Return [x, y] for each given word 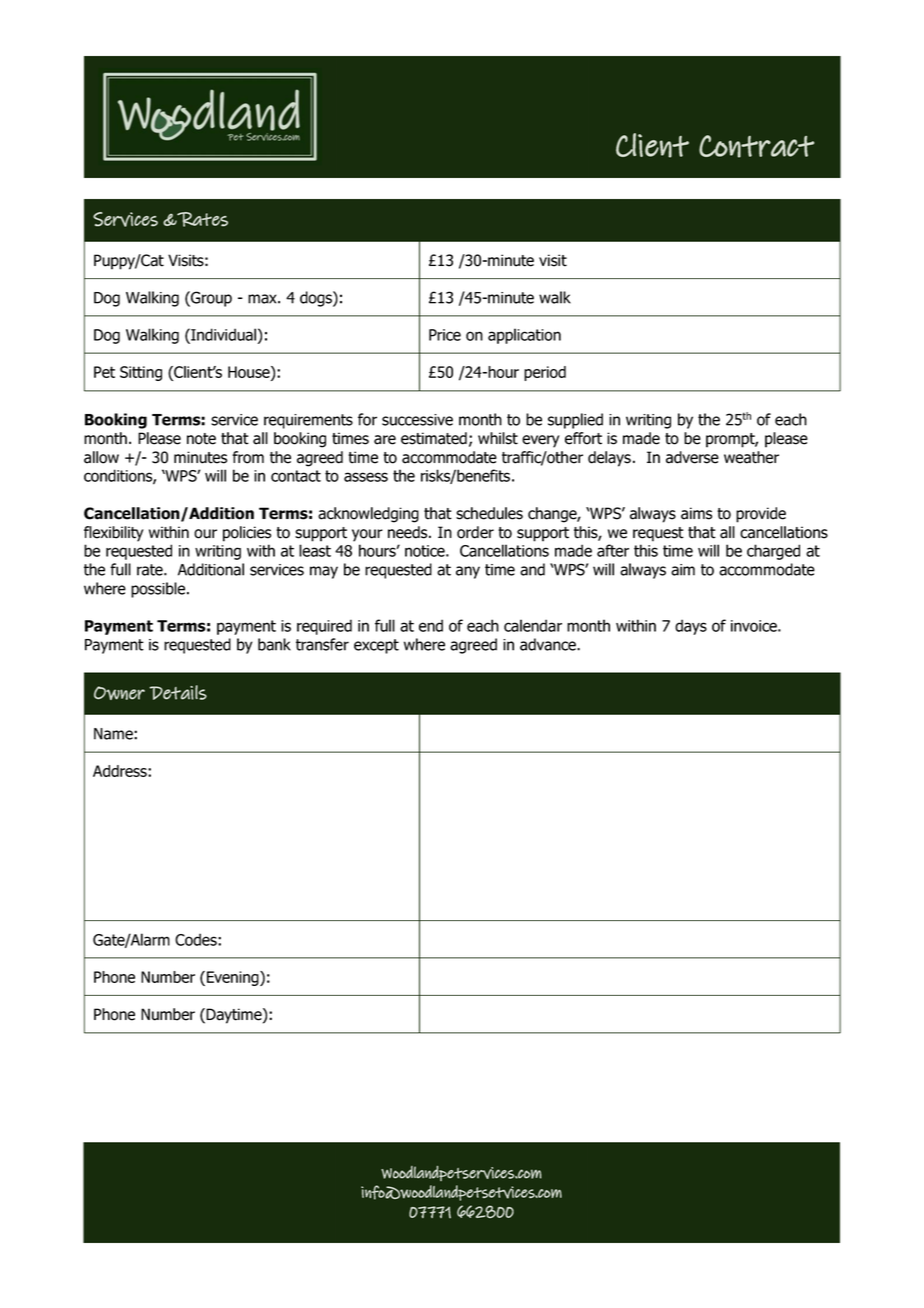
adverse [692, 457]
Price [445, 335]
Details [178, 692]
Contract [756, 146]
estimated [434, 438]
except [376, 646]
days [691, 627]
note [201, 439]
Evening [232, 978]
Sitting [141, 373]
